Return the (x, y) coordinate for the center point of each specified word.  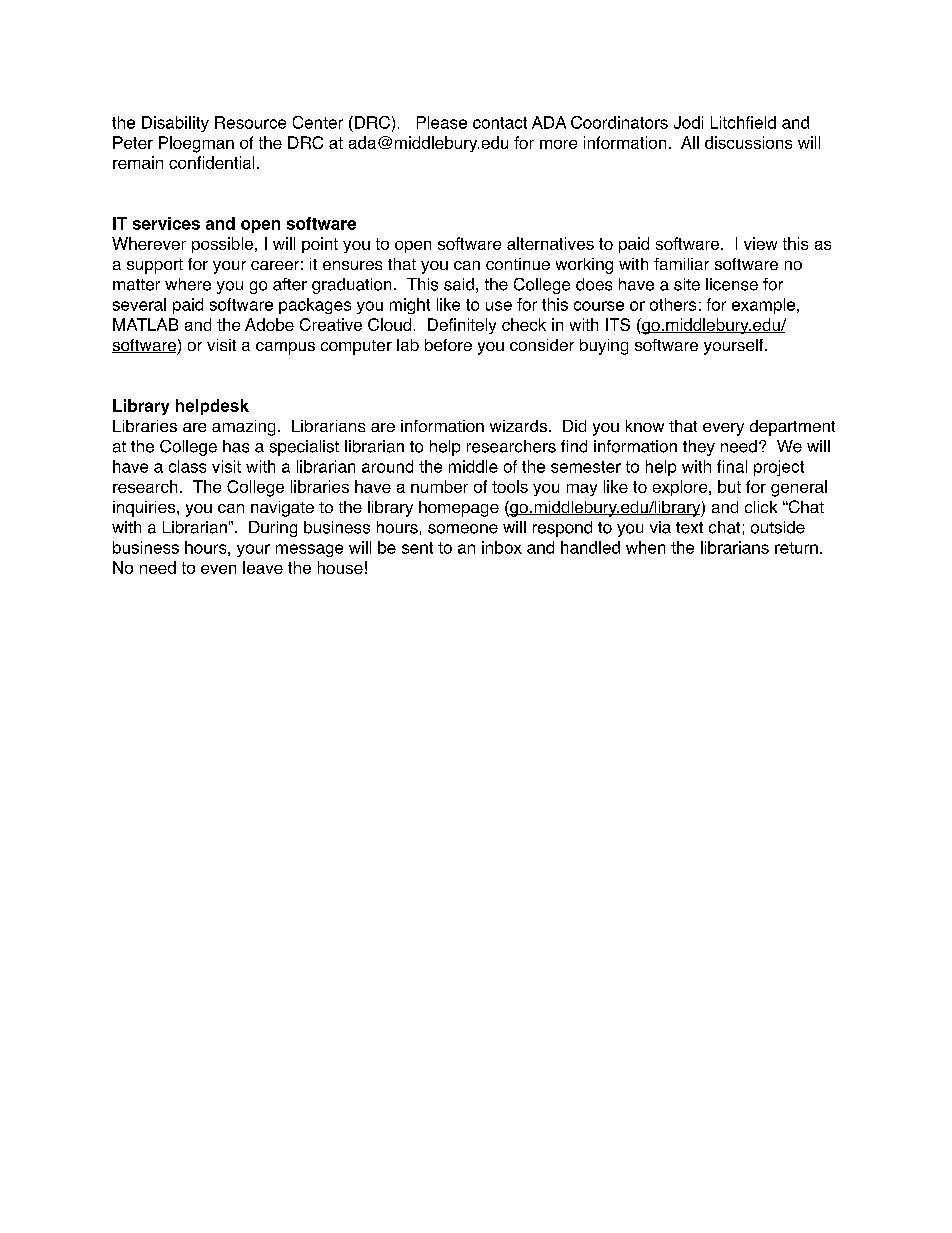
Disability (175, 124)
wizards (518, 426)
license (732, 284)
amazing (243, 428)
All (690, 142)
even (218, 569)
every (723, 429)
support (155, 266)
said (459, 284)
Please (442, 122)
